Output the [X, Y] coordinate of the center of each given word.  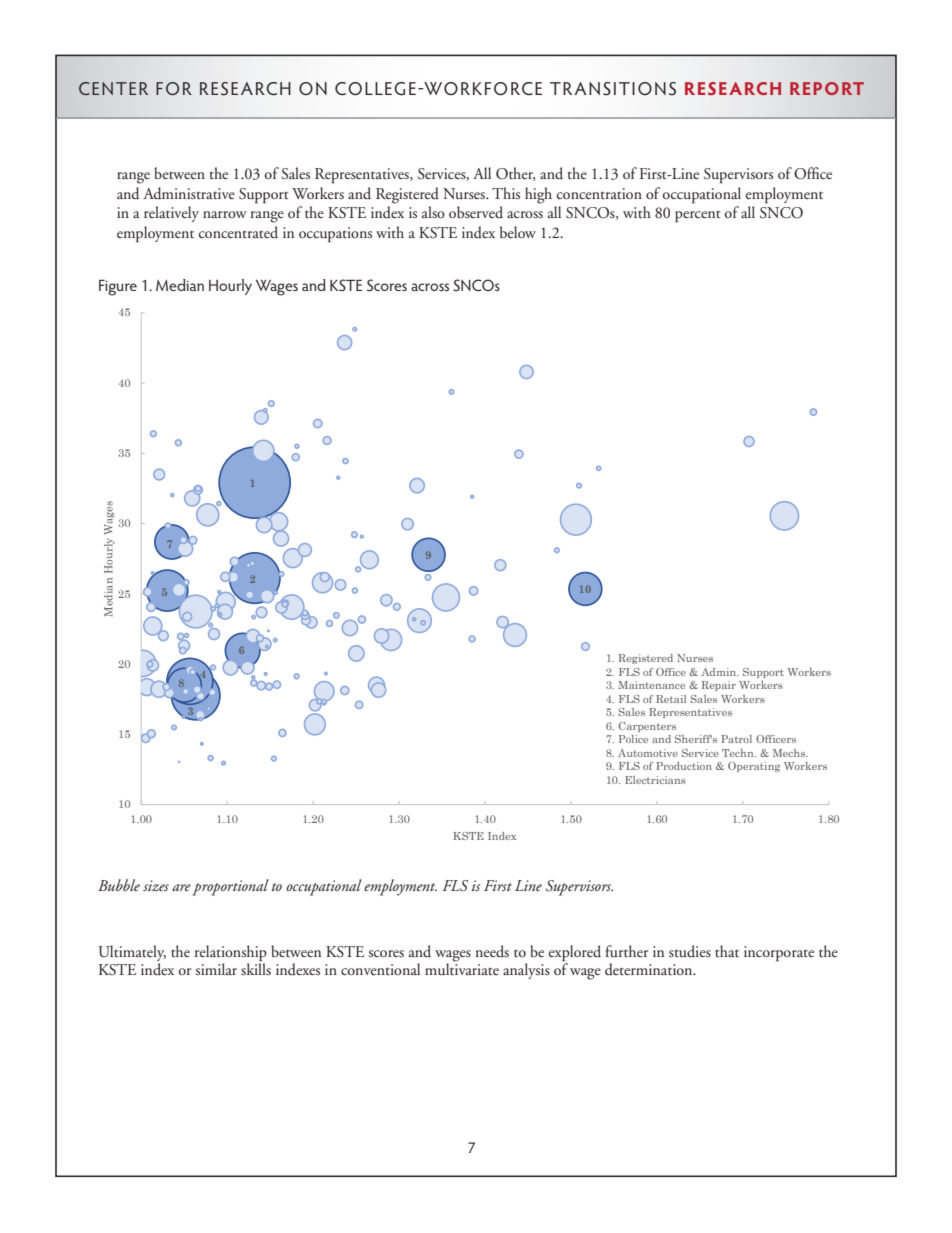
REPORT [827, 88]
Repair [719, 686]
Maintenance [651, 685]
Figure [118, 287]
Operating [754, 767]
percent [697, 217]
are [181, 887]
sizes [156, 886]
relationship [231, 953]
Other [515, 174]
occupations [335, 234]
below [518, 232]
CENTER [113, 88]
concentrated [238, 232]
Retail [671, 699]
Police [633, 739]
